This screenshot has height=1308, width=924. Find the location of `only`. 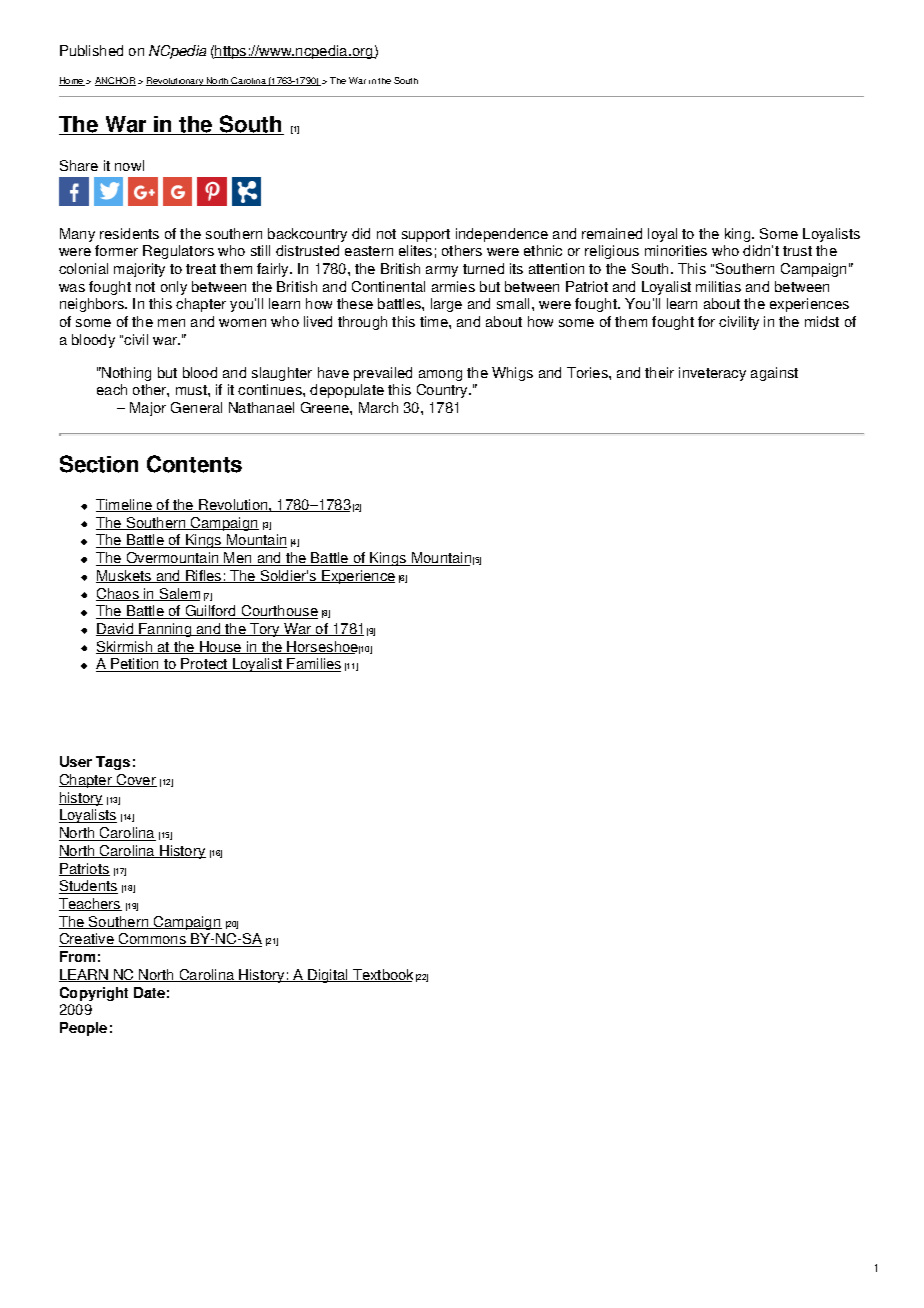

only is located at coordinates (174, 288).
